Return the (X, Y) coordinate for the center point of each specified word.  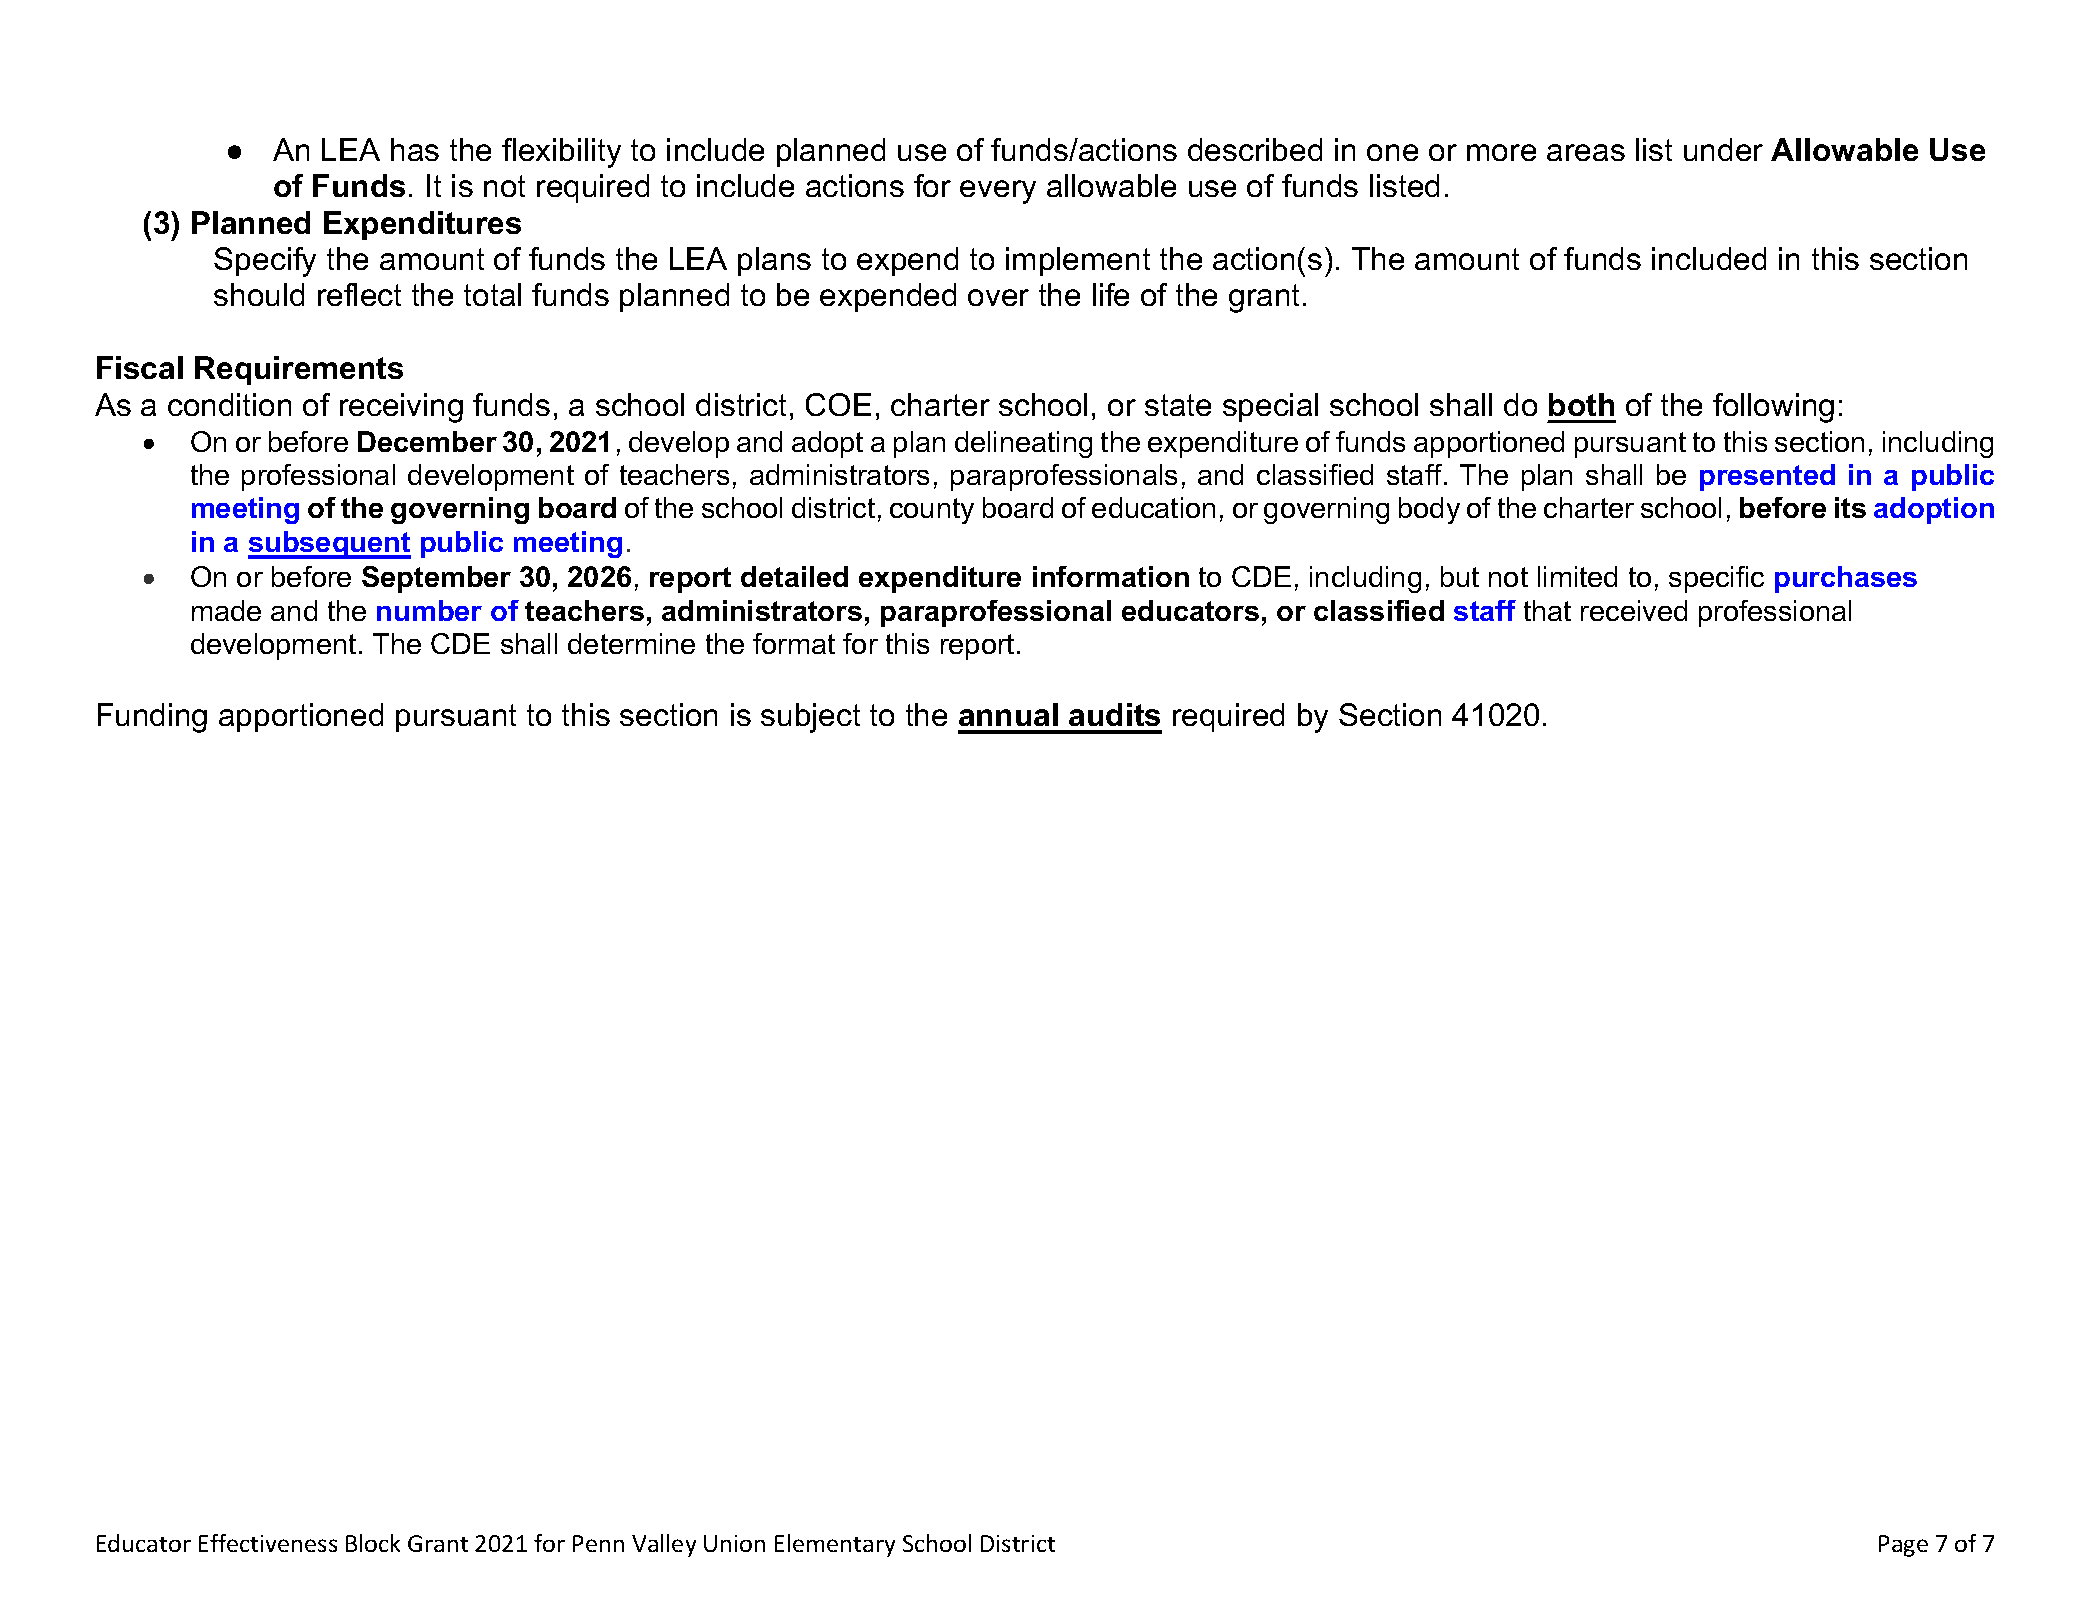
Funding (152, 718)
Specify (265, 262)
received (1634, 610)
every (998, 192)
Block (373, 1543)
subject (810, 718)
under (1723, 149)
